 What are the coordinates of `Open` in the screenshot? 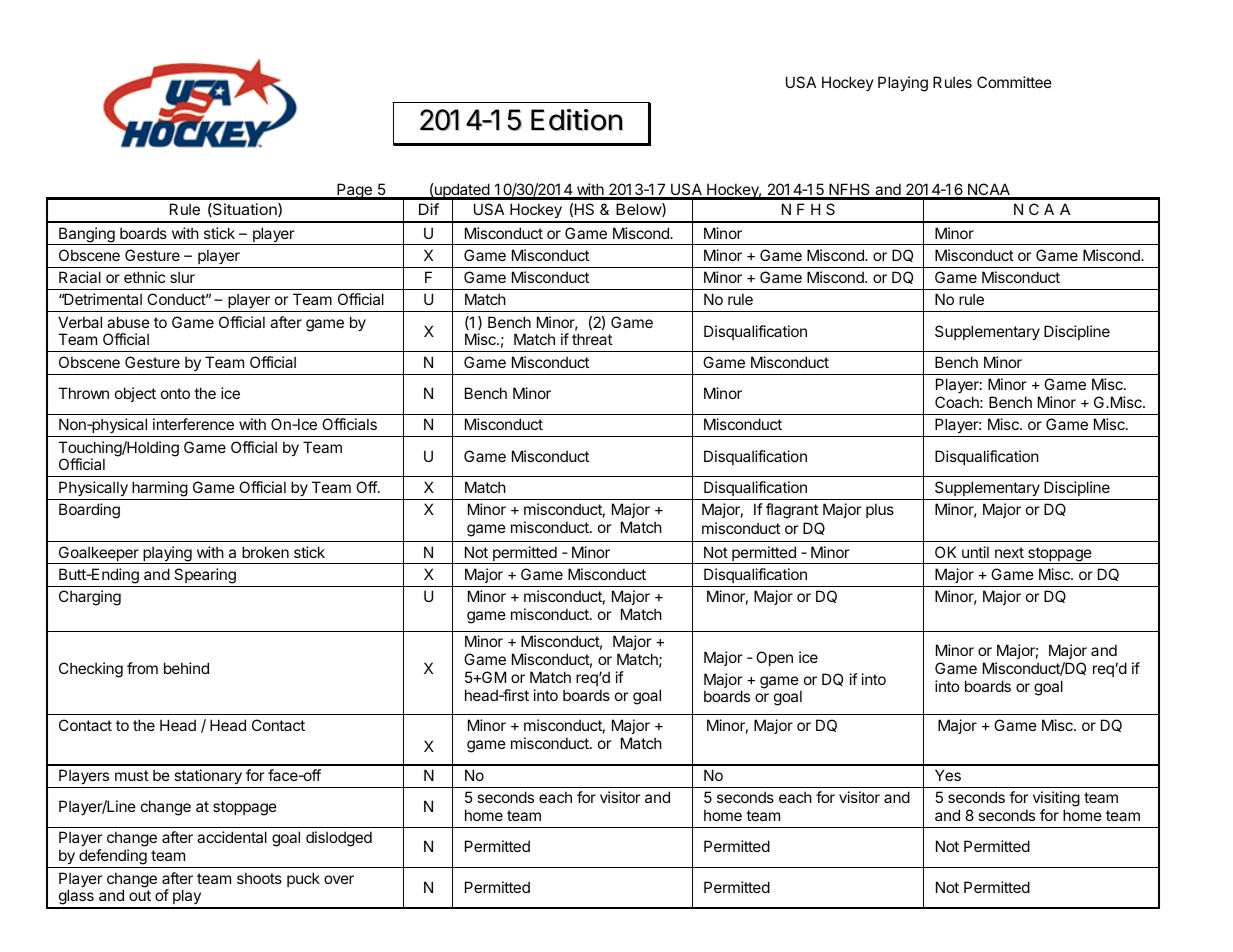 It's located at (774, 658).
